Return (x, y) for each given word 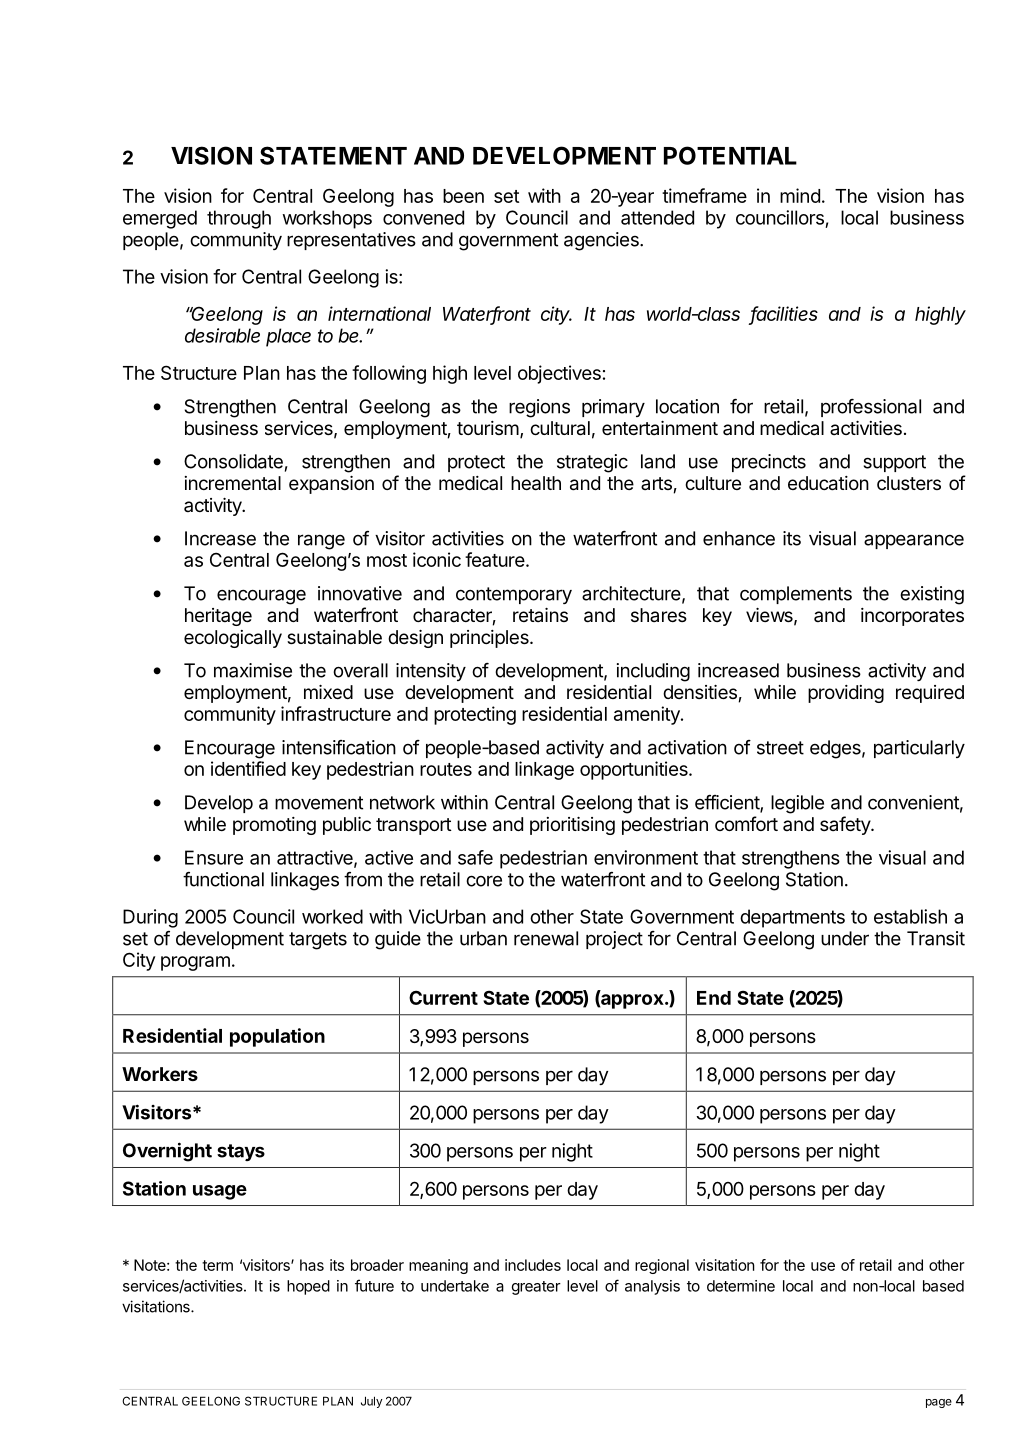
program (195, 963)
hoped (308, 1287)
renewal (546, 938)
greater (536, 1288)
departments (792, 918)
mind (800, 195)
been (463, 196)
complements (796, 595)
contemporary (514, 595)
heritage (218, 617)
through (239, 219)
